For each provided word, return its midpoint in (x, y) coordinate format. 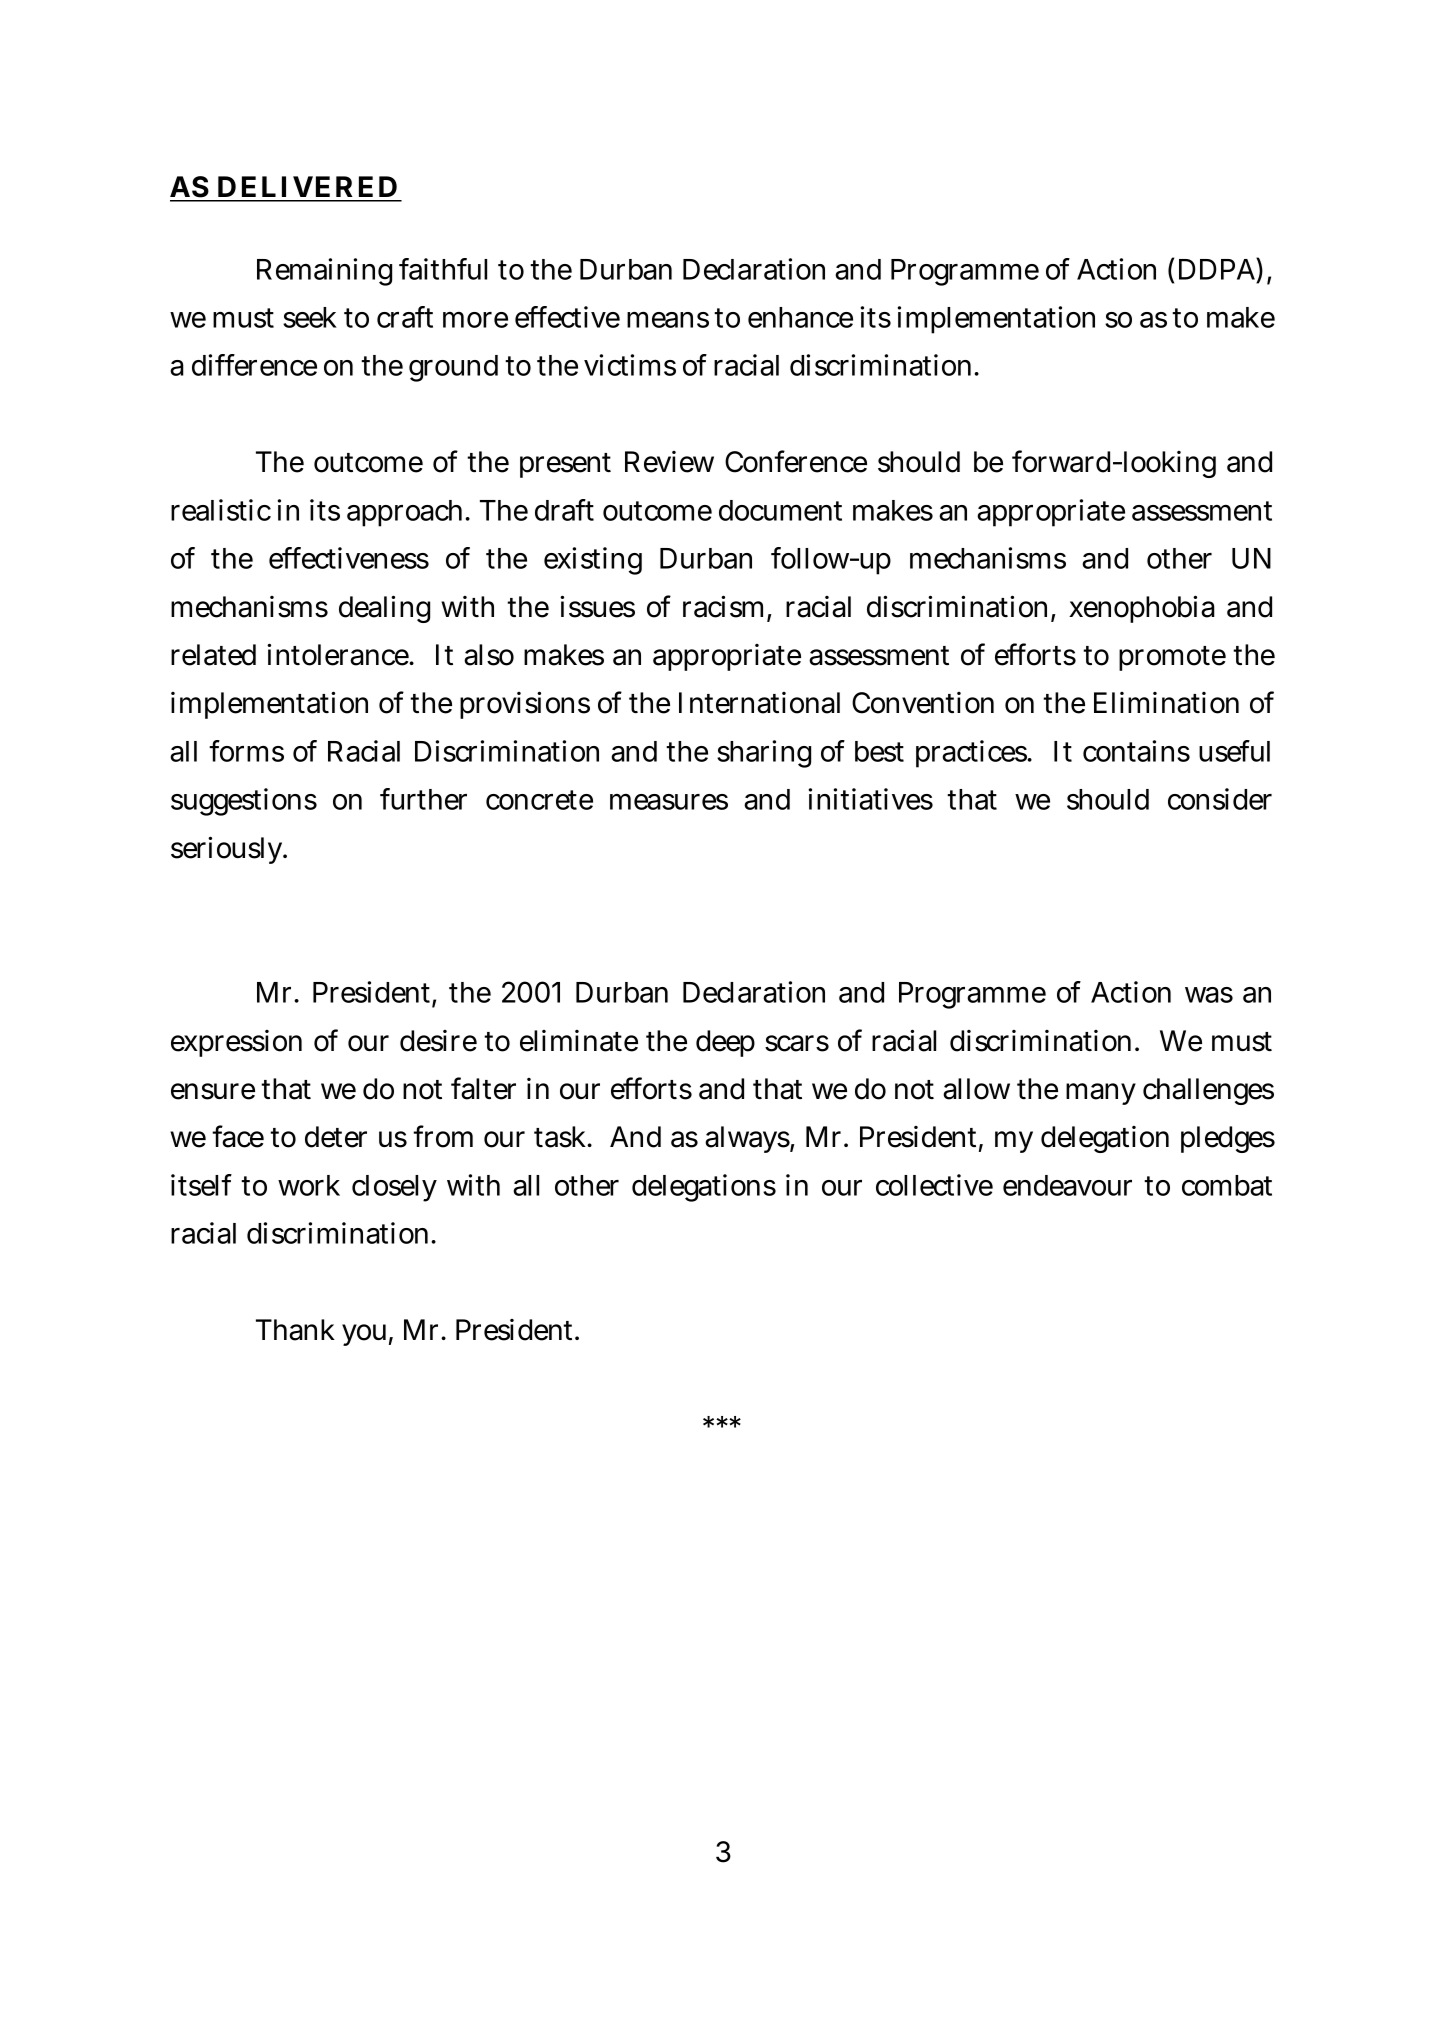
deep (725, 1043)
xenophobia (1142, 609)
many (1101, 1094)
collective (934, 1185)
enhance (800, 317)
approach (407, 513)
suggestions (244, 802)
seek (310, 317)
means (668, 320)
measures (669, 802)
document (780, 510)
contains (1136, 751)
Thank (295, 1330)
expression (236, 1043)
